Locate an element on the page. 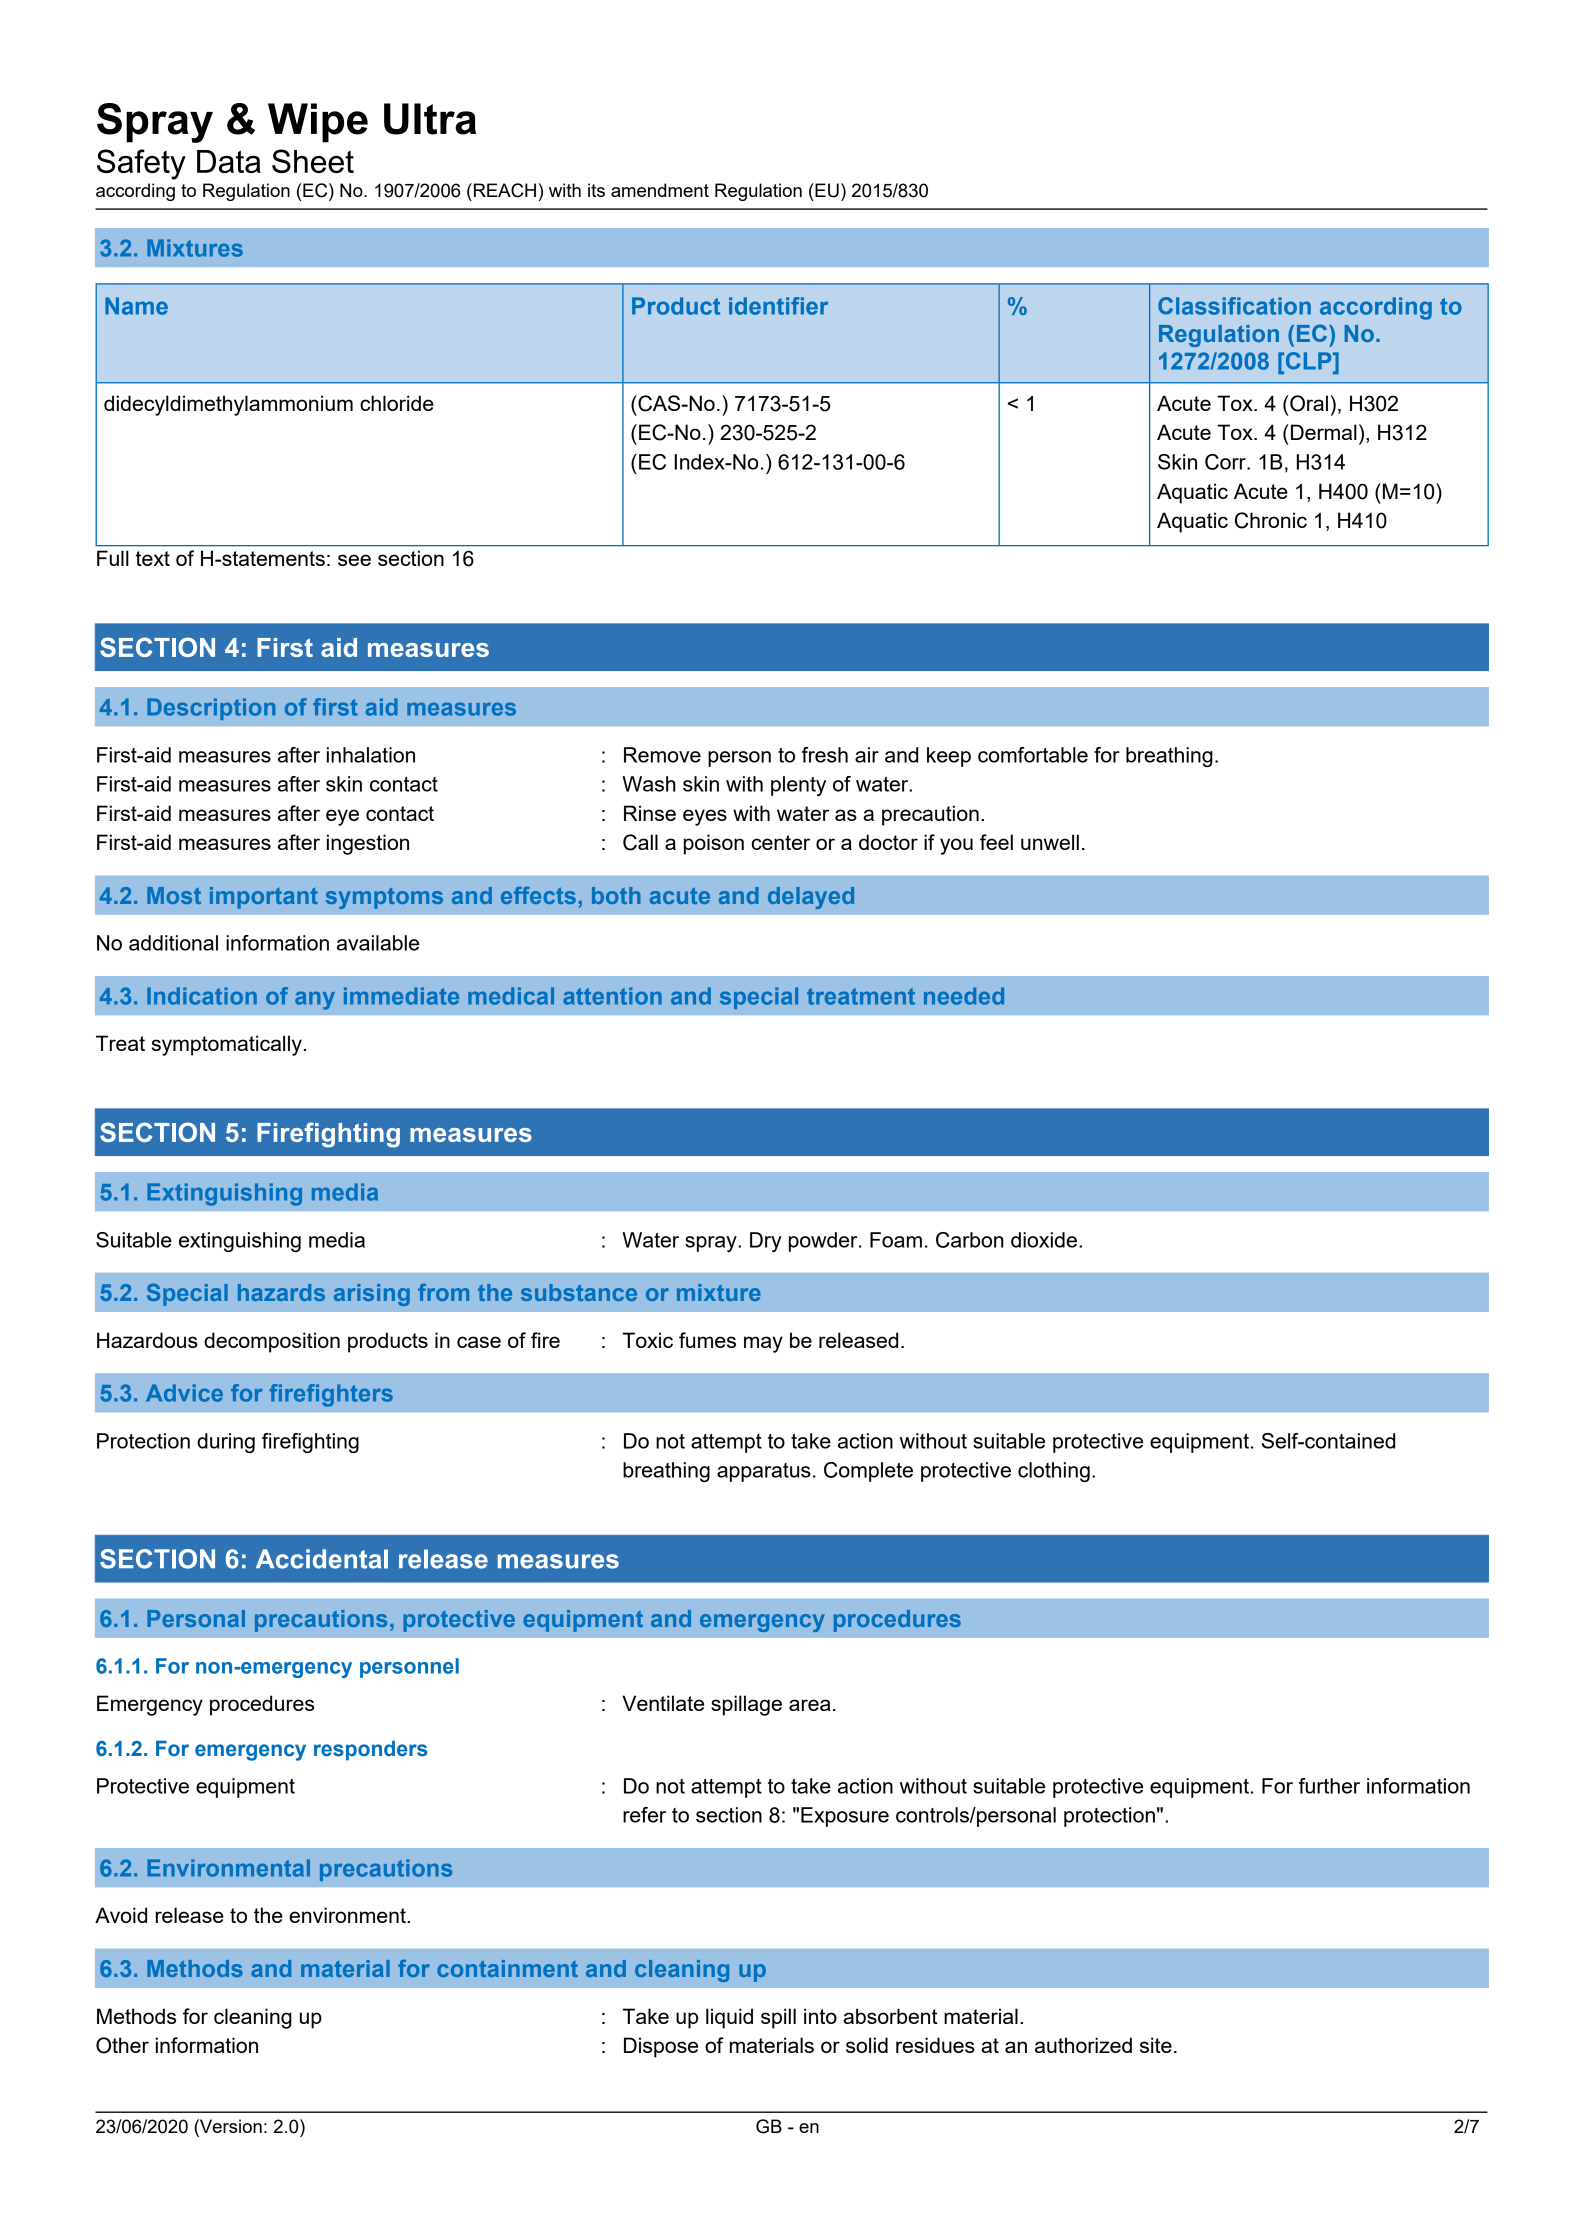 Image resolution: width=1580 pixels, height=2234 pixels. Description is located at coordinates (211, 709).
